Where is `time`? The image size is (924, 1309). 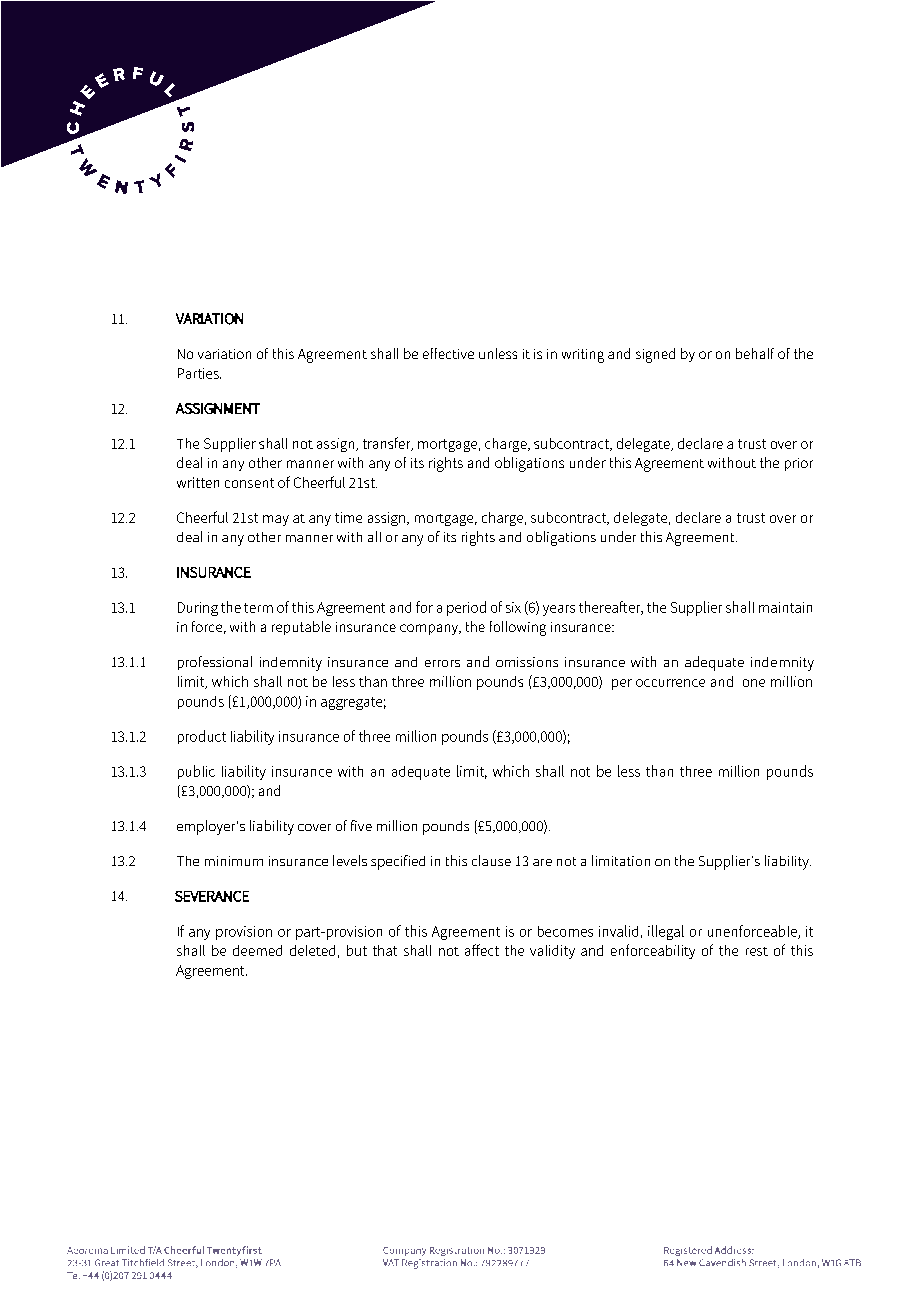
time is located at coordinates (348, 517).
